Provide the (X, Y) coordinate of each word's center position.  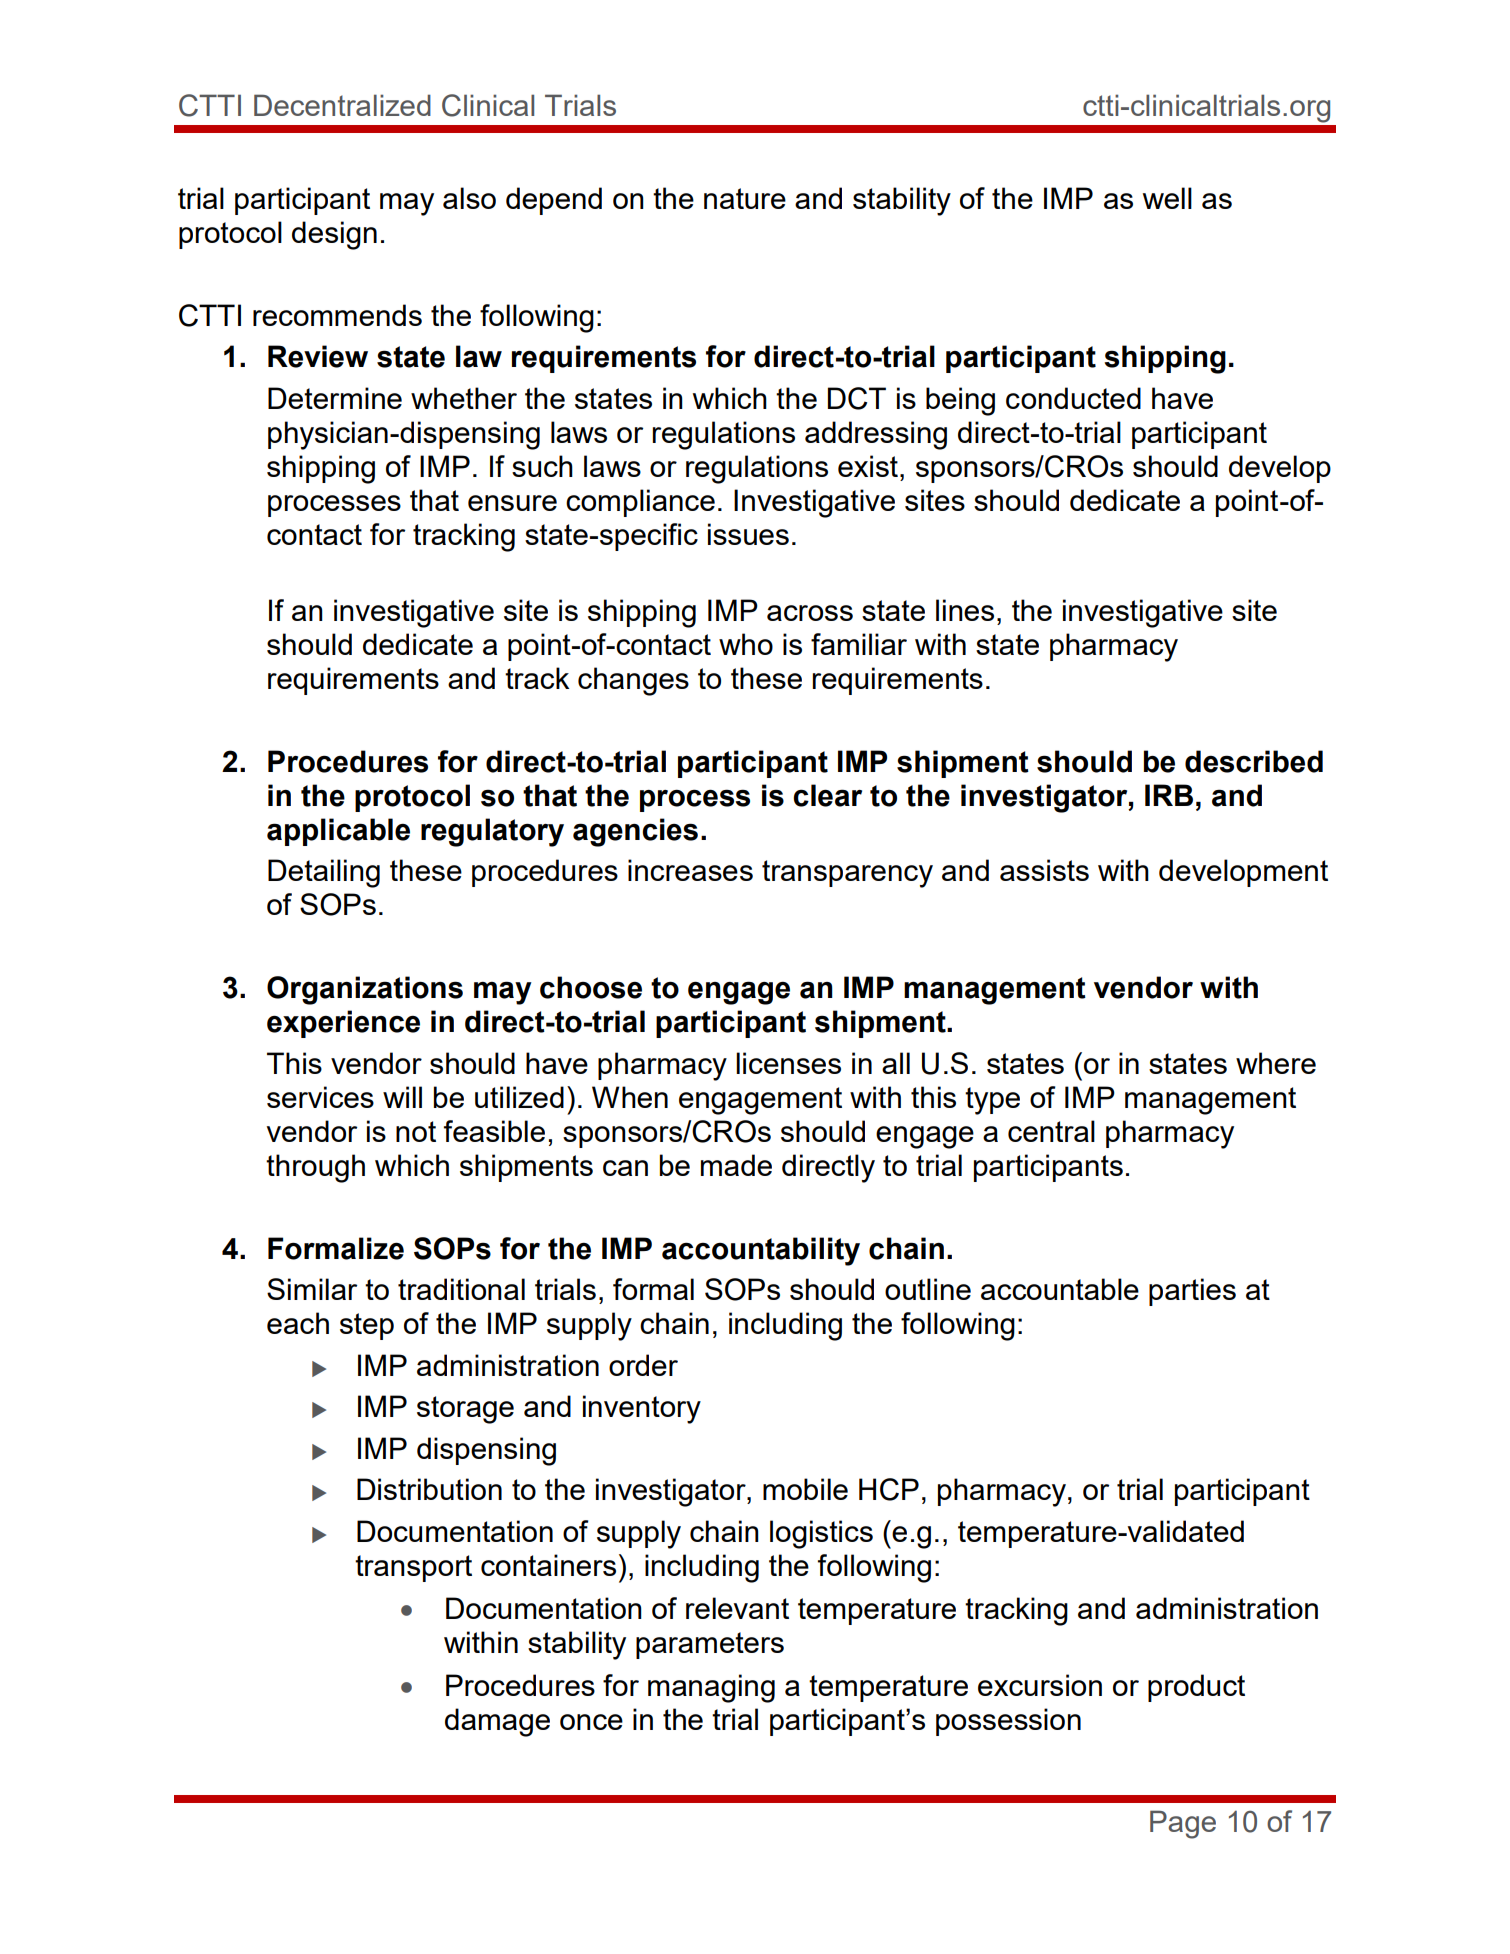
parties (1192, 1292)
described (1254, 761)
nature (745, 198)
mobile (805, 1489)
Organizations (365, 990)
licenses (788, 1063)
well (1167, 198)
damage (497, 1722)
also (469, 198)
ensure (512, 503)
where (1276, 1063)
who (746, 644)
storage (465, 1410)
